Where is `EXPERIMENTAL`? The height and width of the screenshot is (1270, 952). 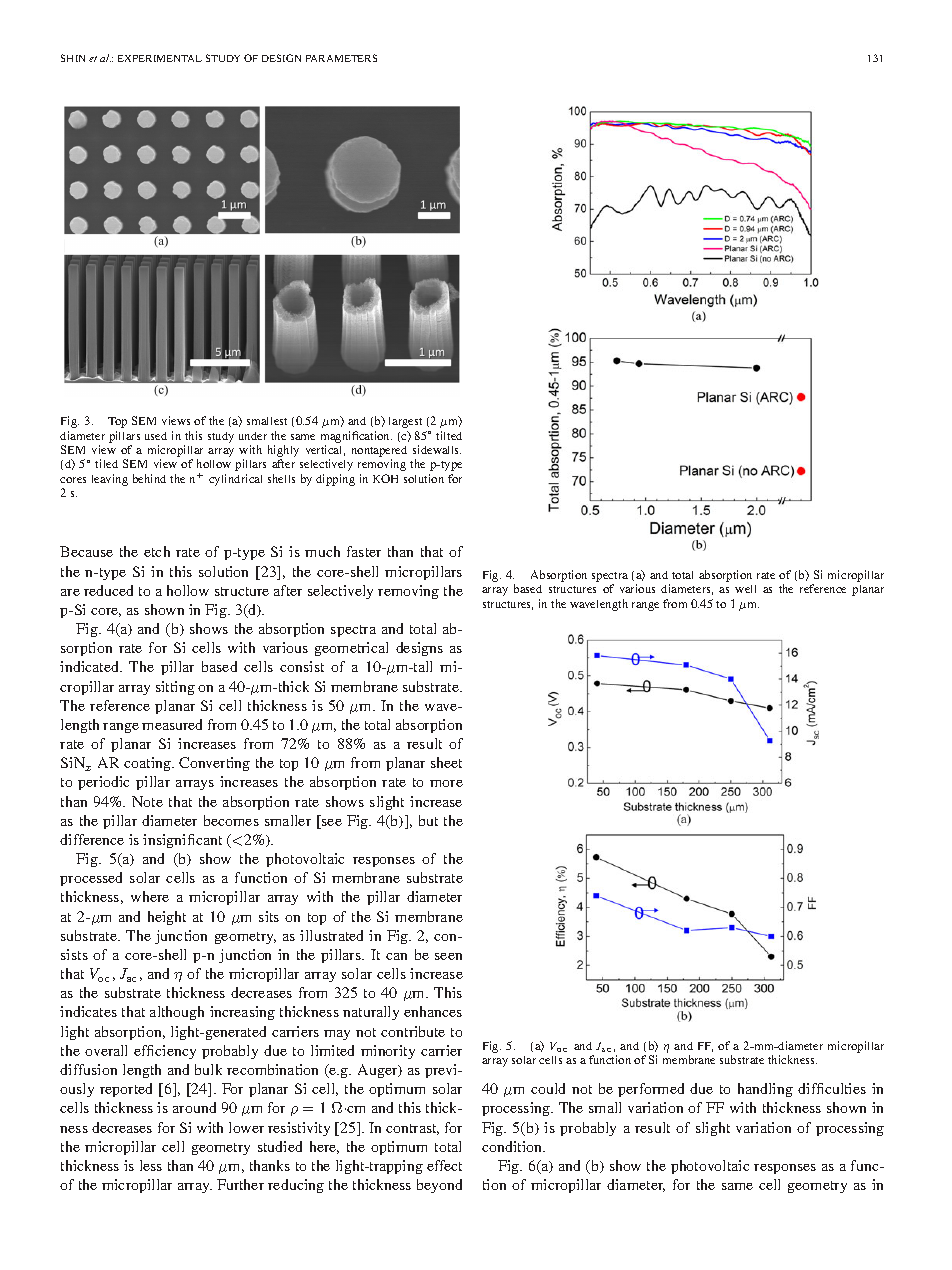
EXPERIMENTAL is located at coordinates (160, 58).
